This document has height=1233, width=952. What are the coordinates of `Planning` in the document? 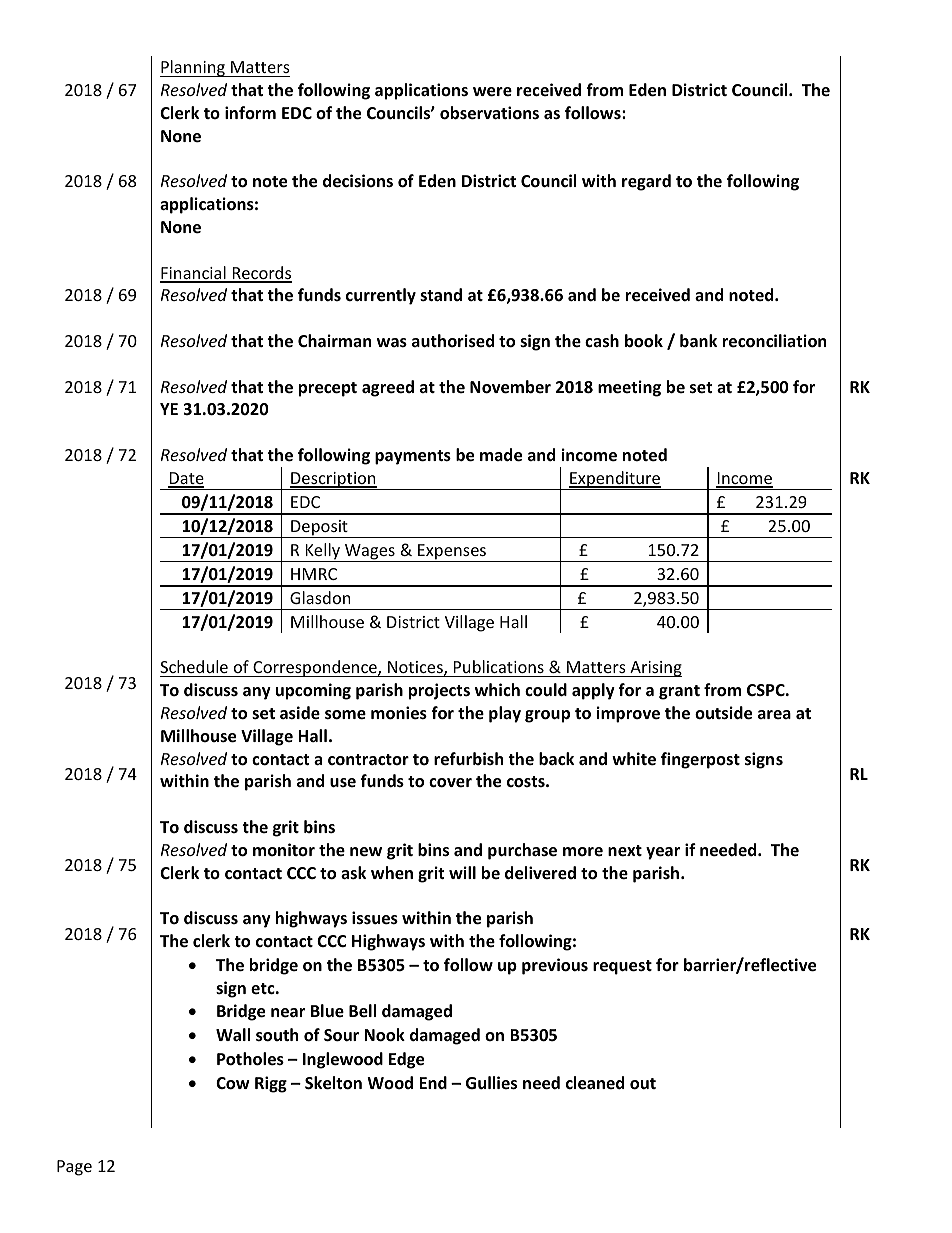 It's located at (193, 68).
